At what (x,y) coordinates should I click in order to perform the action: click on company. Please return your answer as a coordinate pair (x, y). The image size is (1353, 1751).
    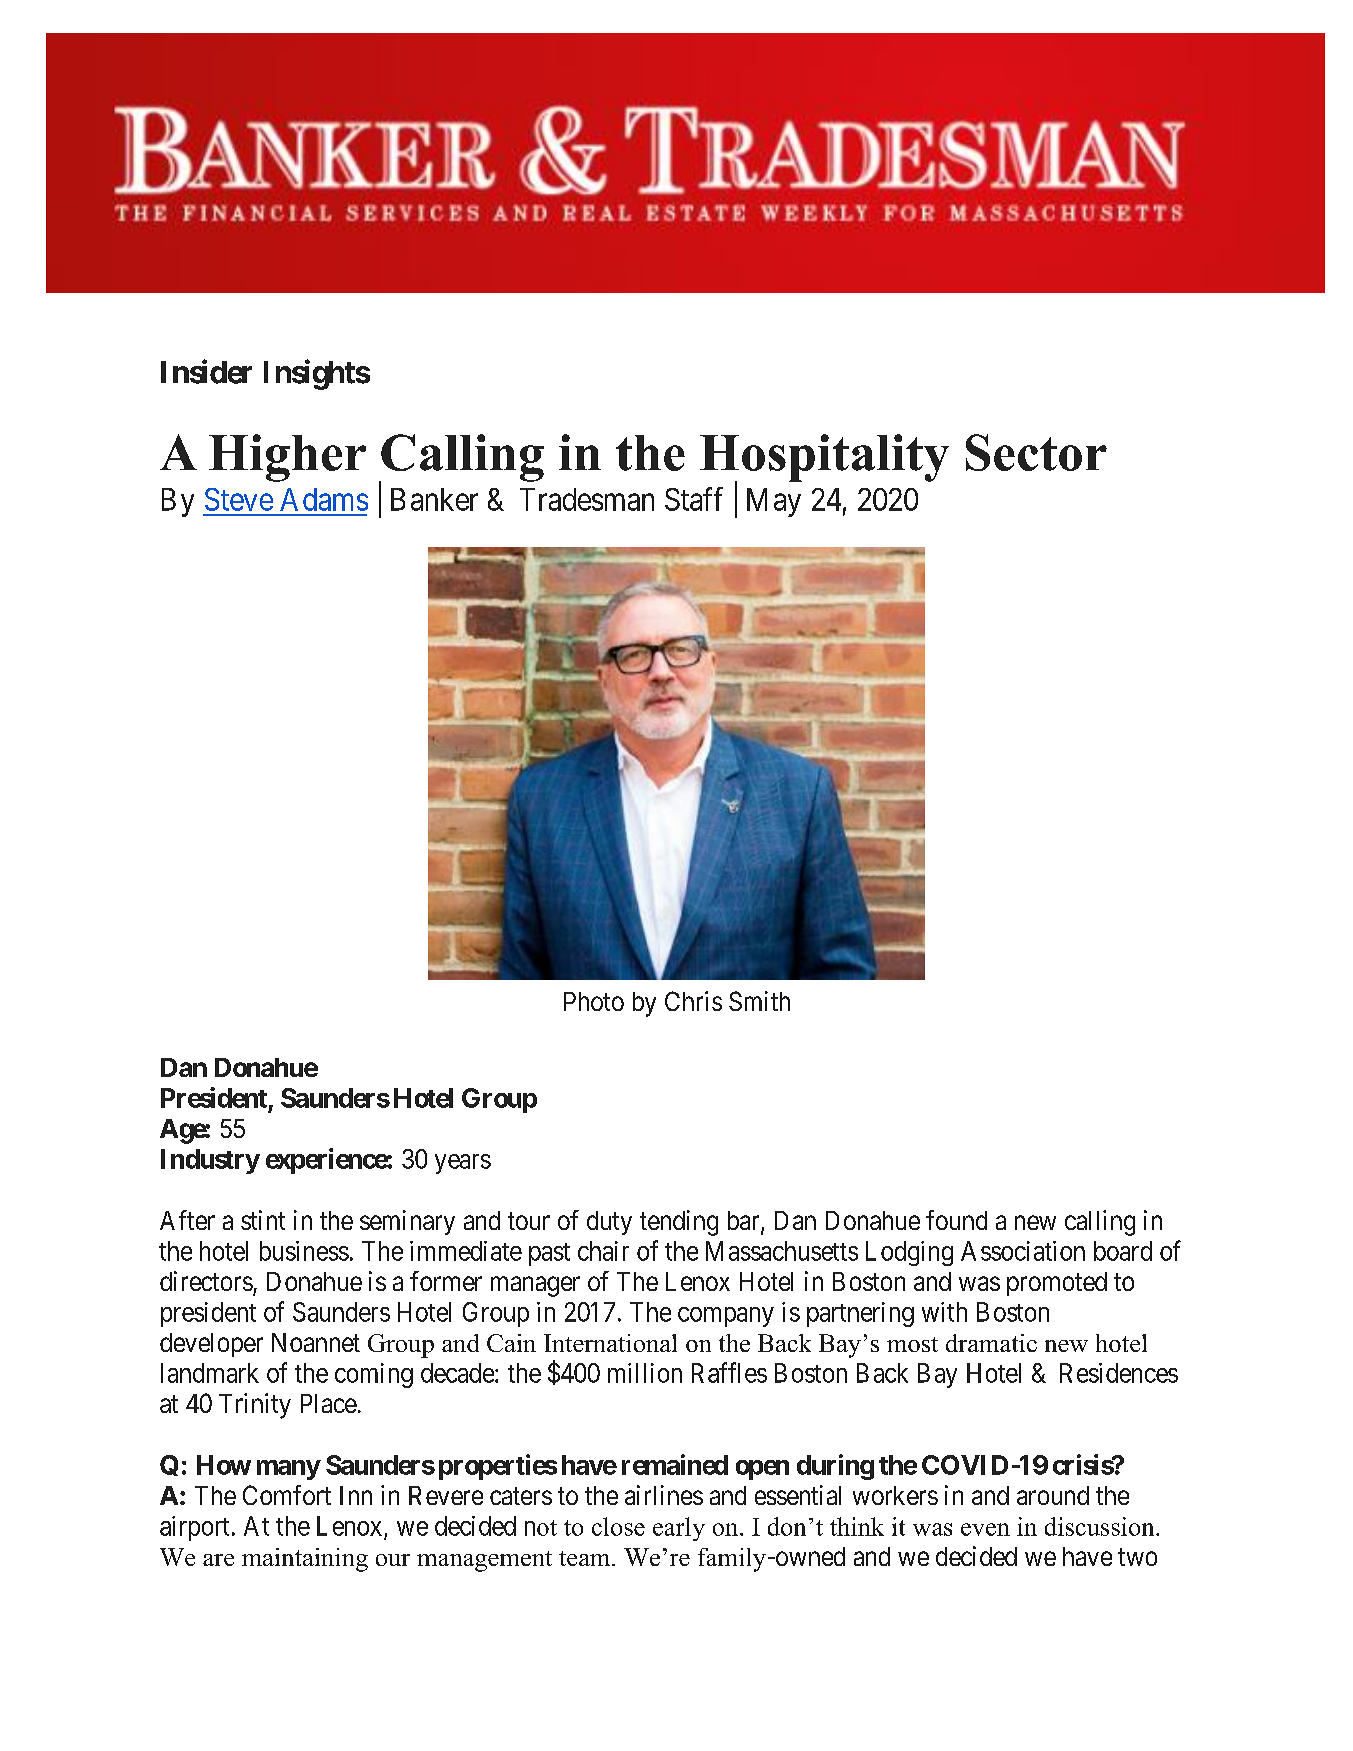
    Looking at the image, I should click on (726, 1317).
